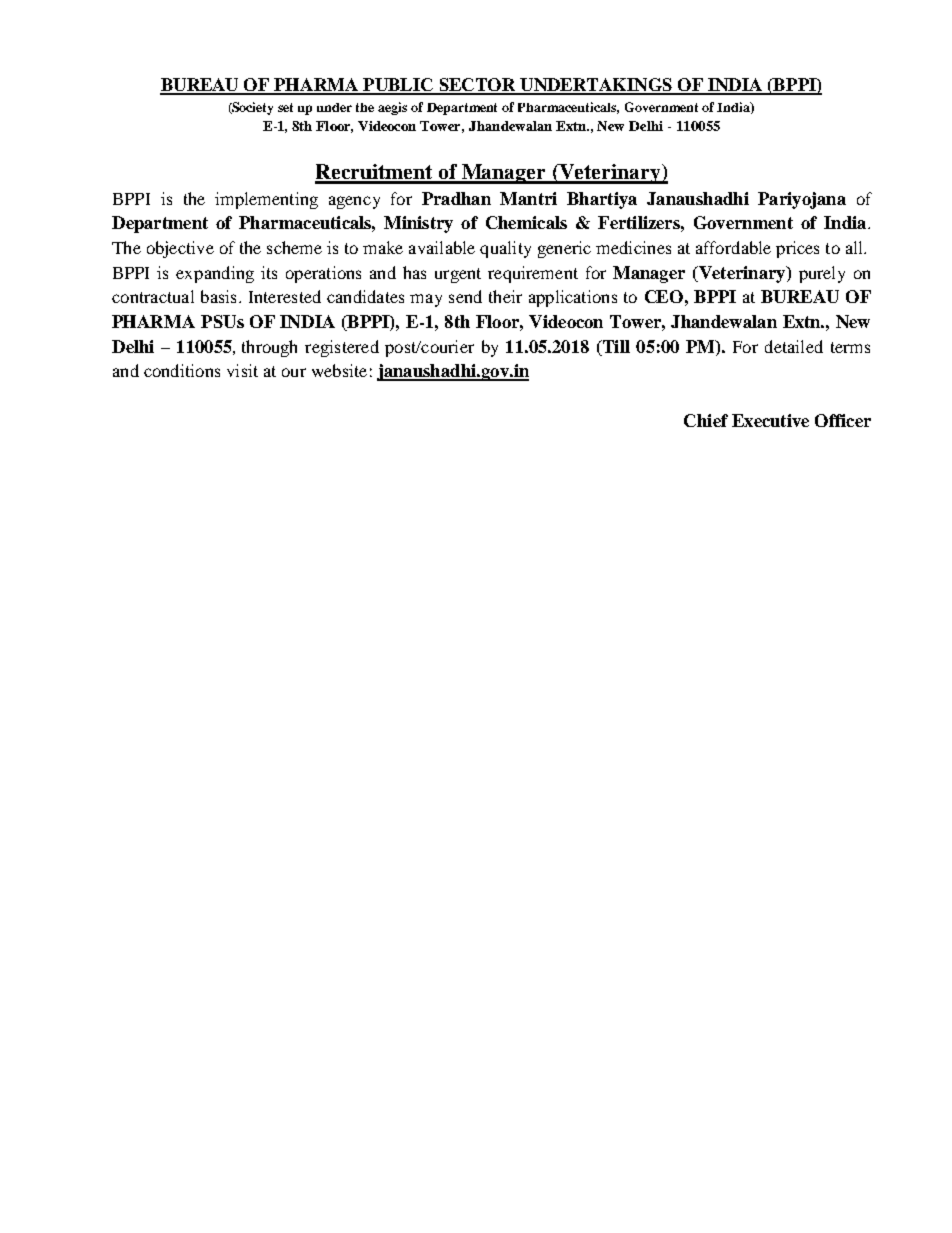 Image resolution: width=952 pixels, height=1233 pixels. Describe the element at coordinates (505, 249) in the document. I see `quality` at that location.
